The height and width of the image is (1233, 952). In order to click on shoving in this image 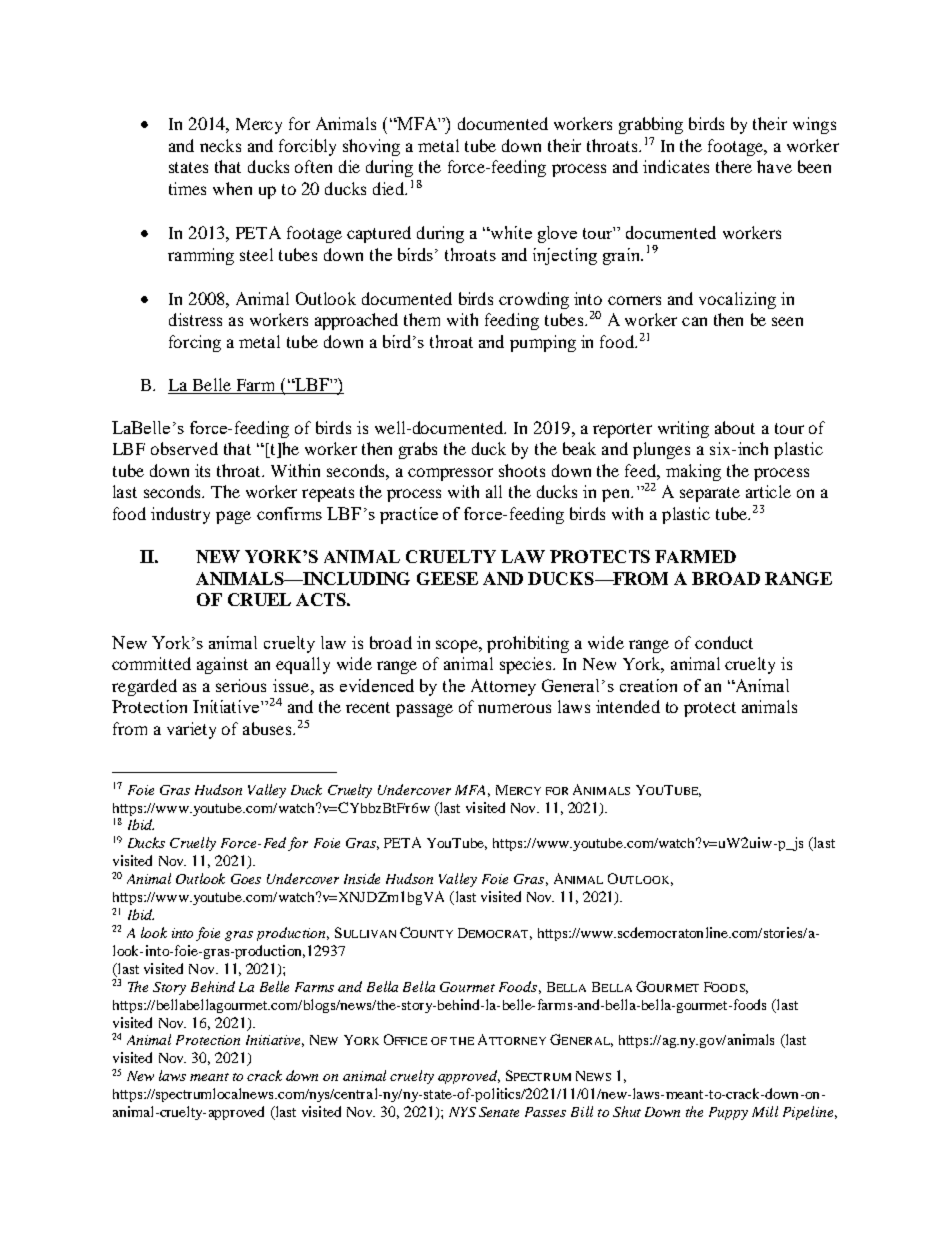, I will do `click(371, 147)`.
